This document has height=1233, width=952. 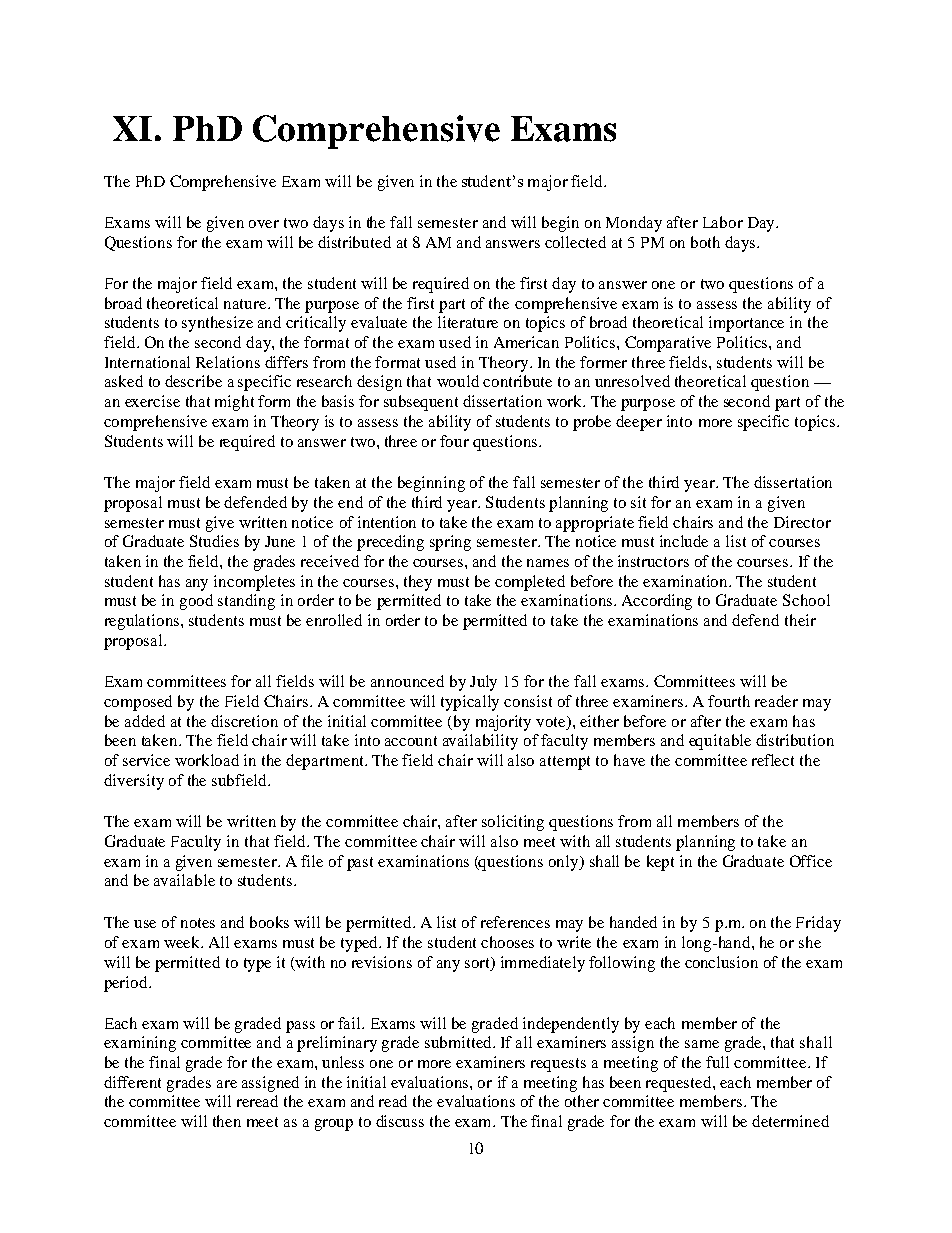 I want to click on collected, so click(x=575, y=242).
